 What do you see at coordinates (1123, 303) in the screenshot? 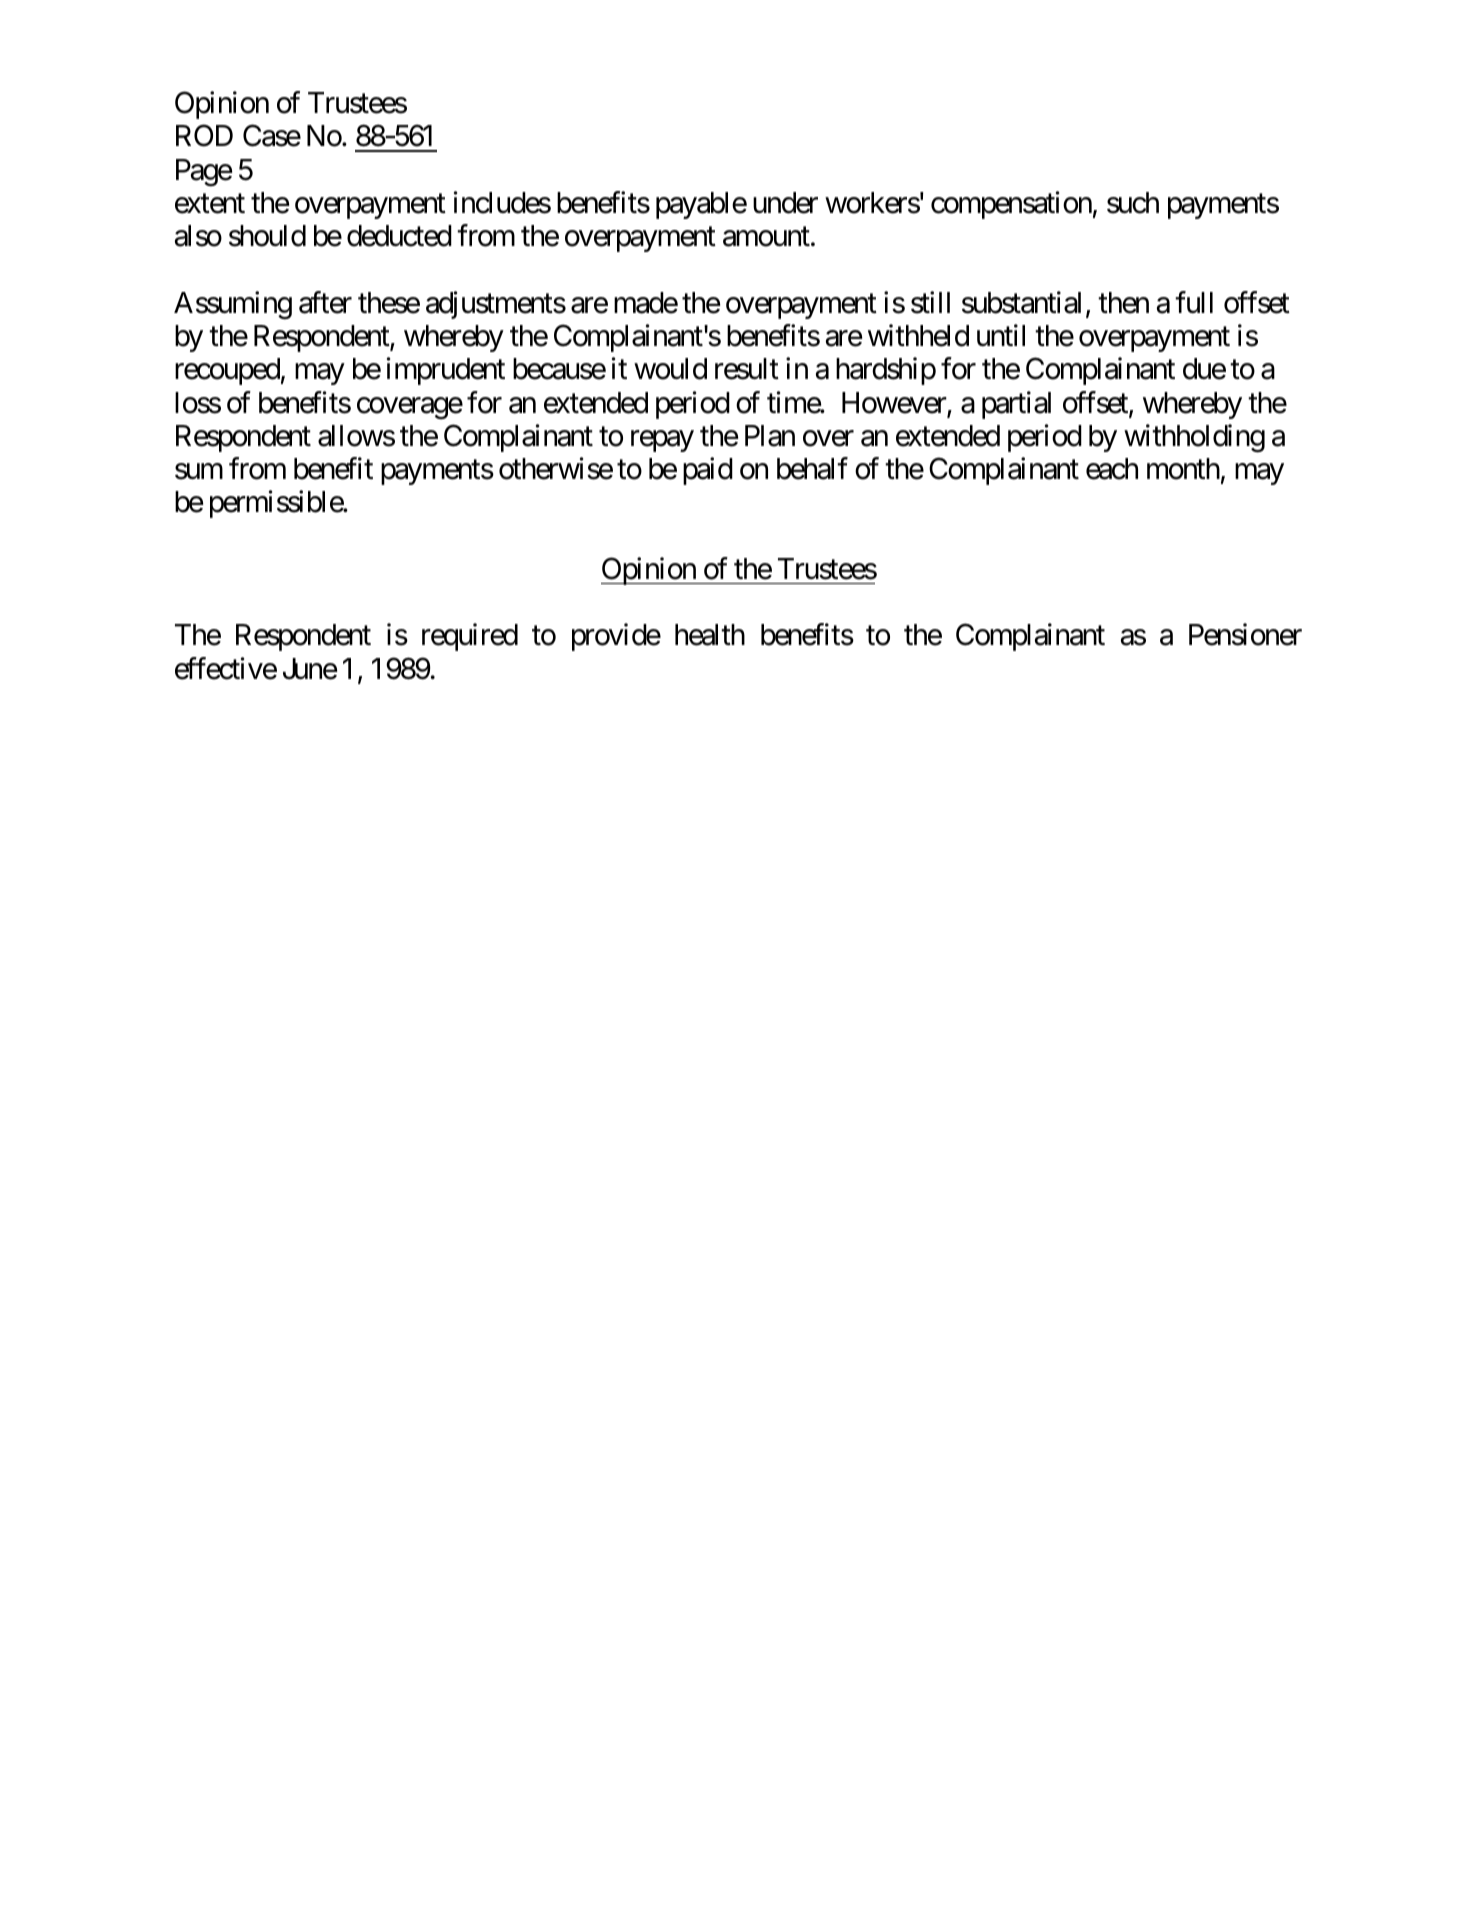
I see `then` at bounding box center [1123, 303].
